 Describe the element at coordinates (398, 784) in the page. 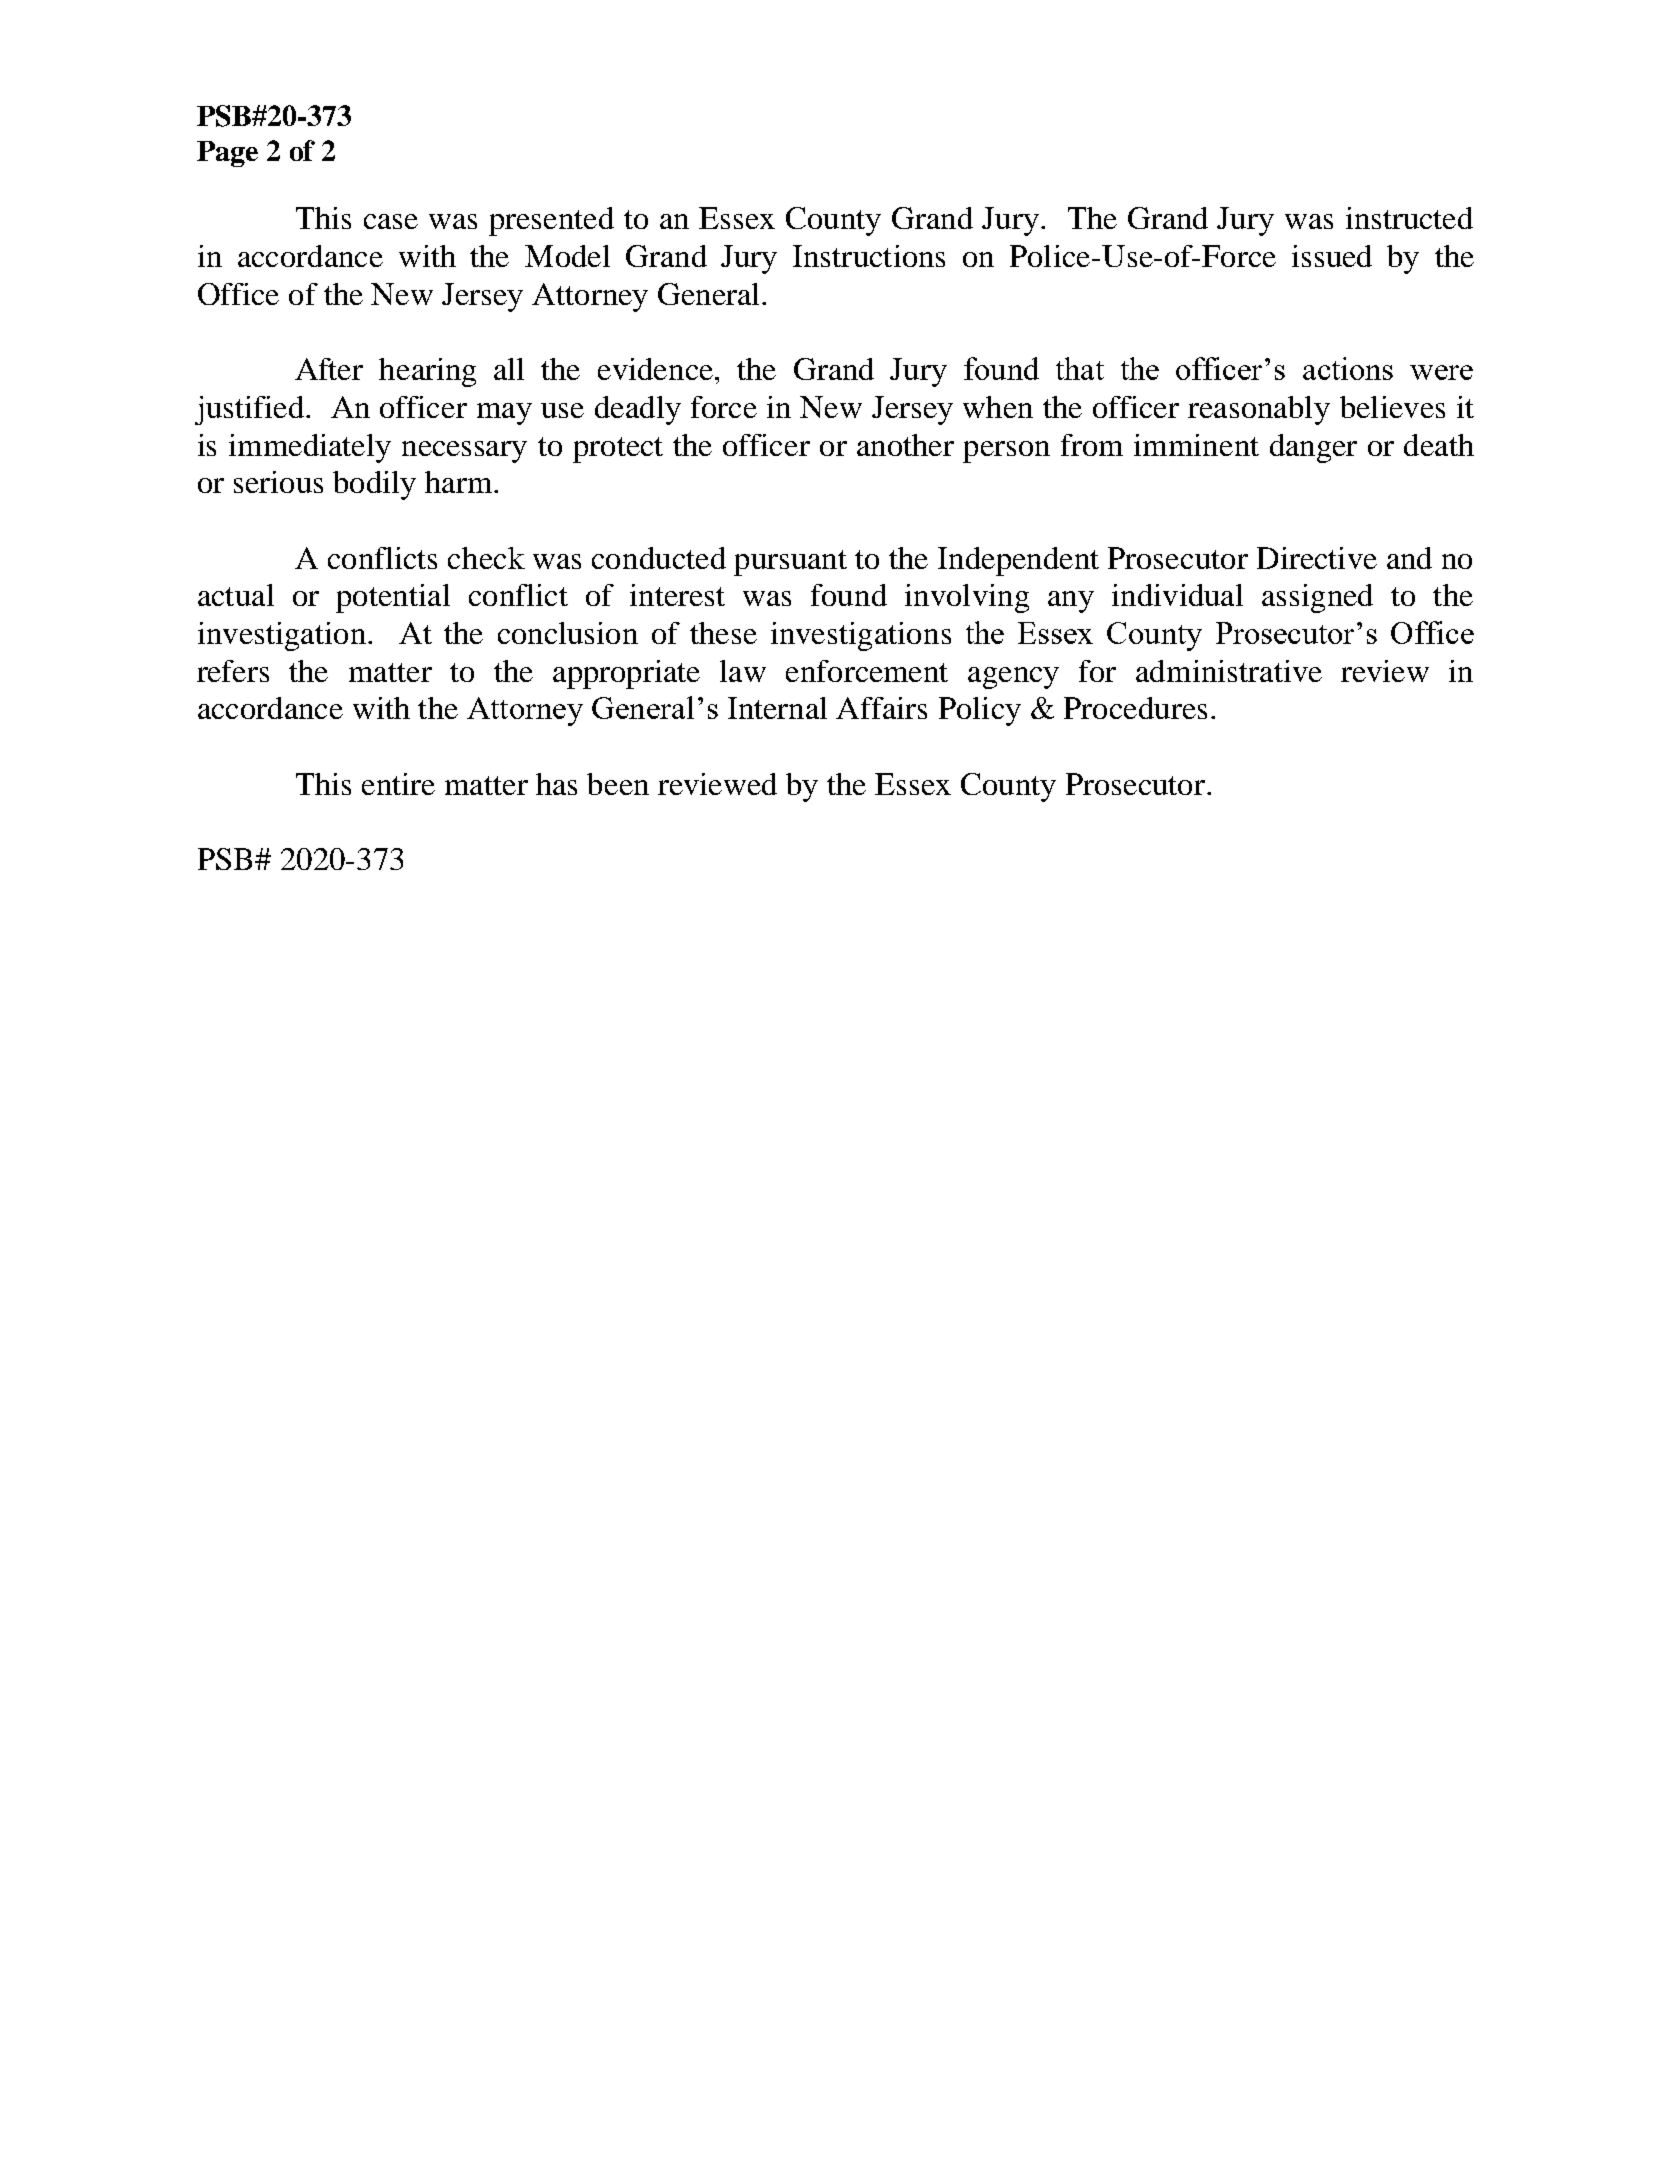

I see `entire` at that location.
